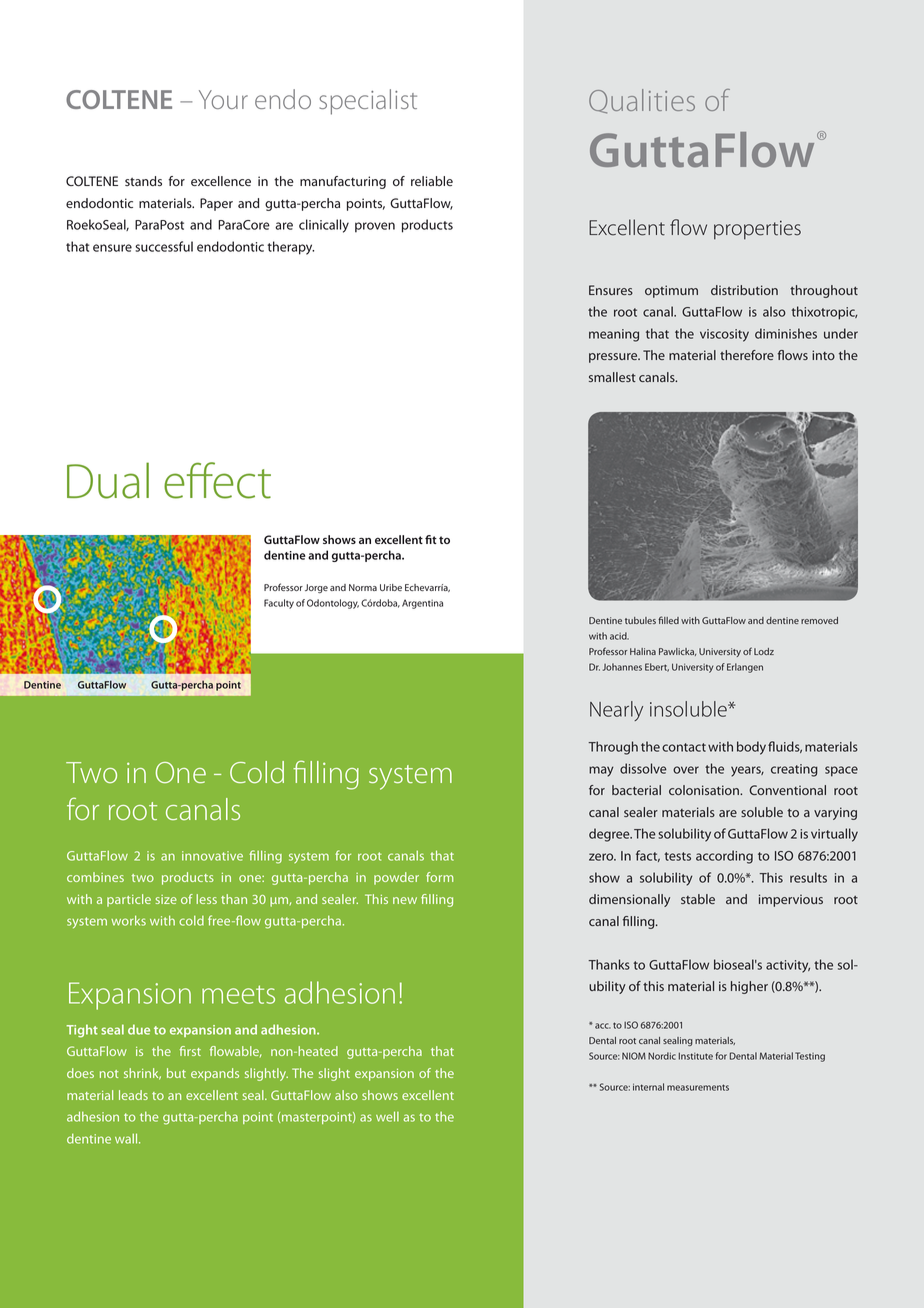 Image resolution: width=924 pixels, height=1308 pixels. Describe the element at coordinates (432, 181) in the screenshot. I see `reliable` at that location.
